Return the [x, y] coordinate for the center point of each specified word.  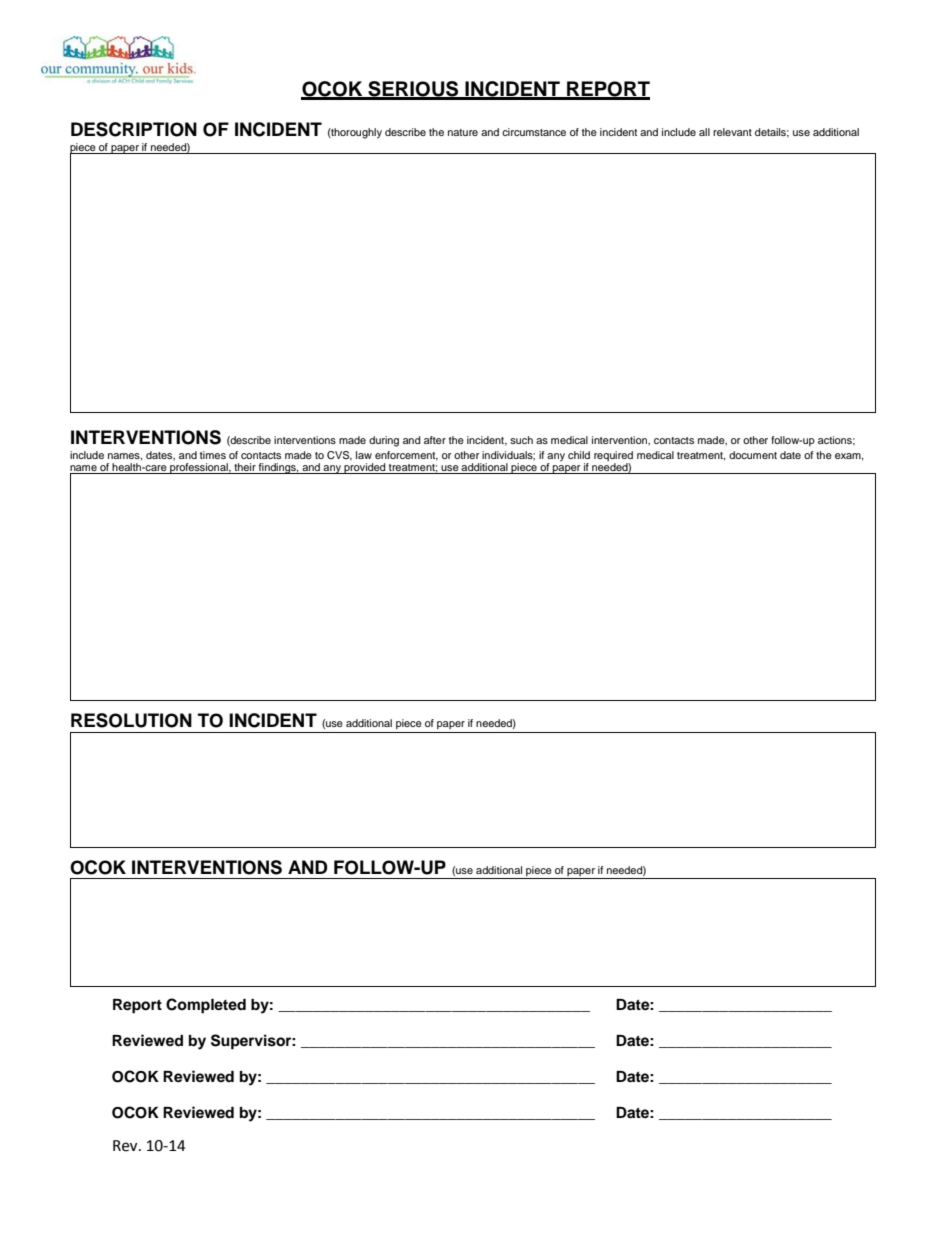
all [704, 132]
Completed [206, 1006]
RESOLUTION [131, 720]
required [613, 456]
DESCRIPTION [134, 129]
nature [463, 132]
